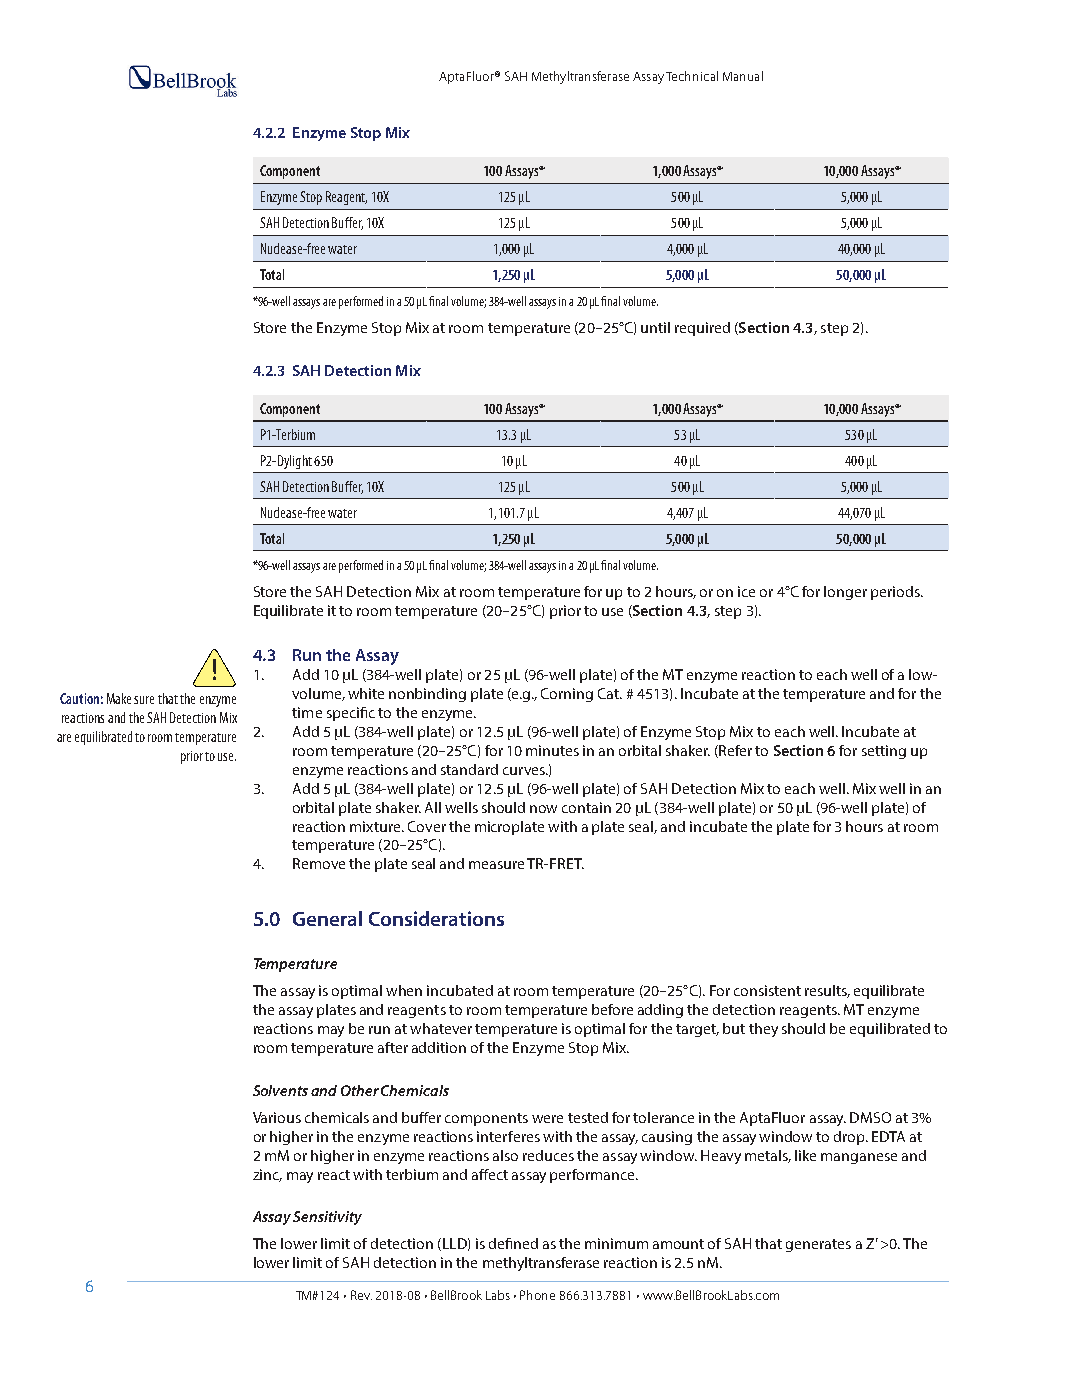  Describe the element at coordinates (702, 329) in the image. I see `required` at that location.
